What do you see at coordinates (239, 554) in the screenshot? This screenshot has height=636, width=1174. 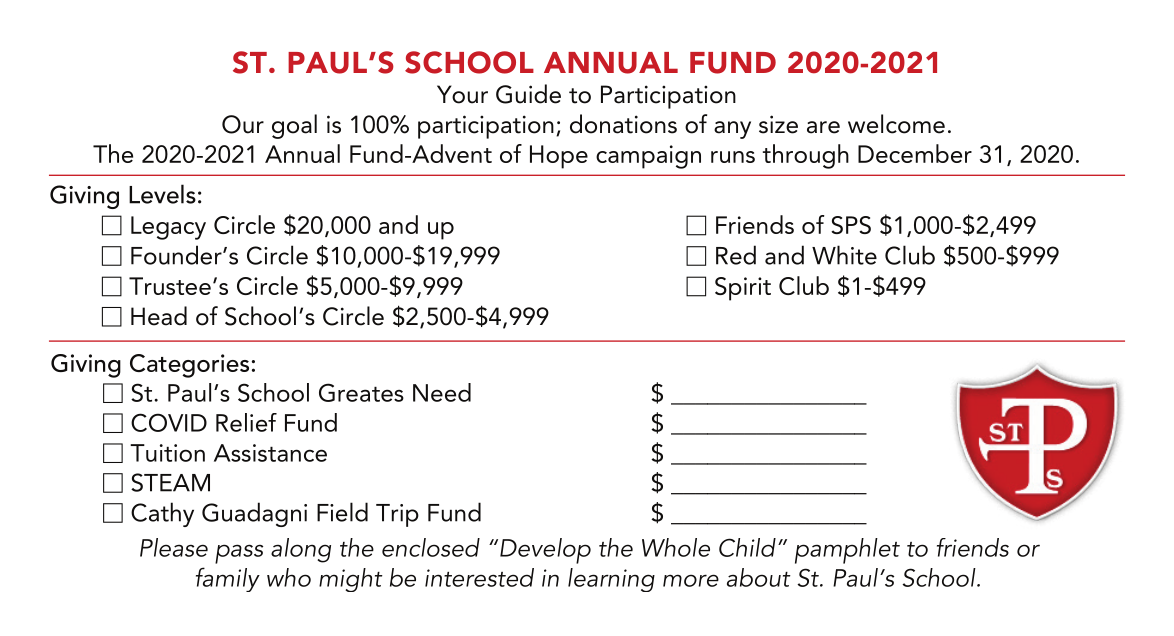 I see `pass` at bounding box center [239, 554].
